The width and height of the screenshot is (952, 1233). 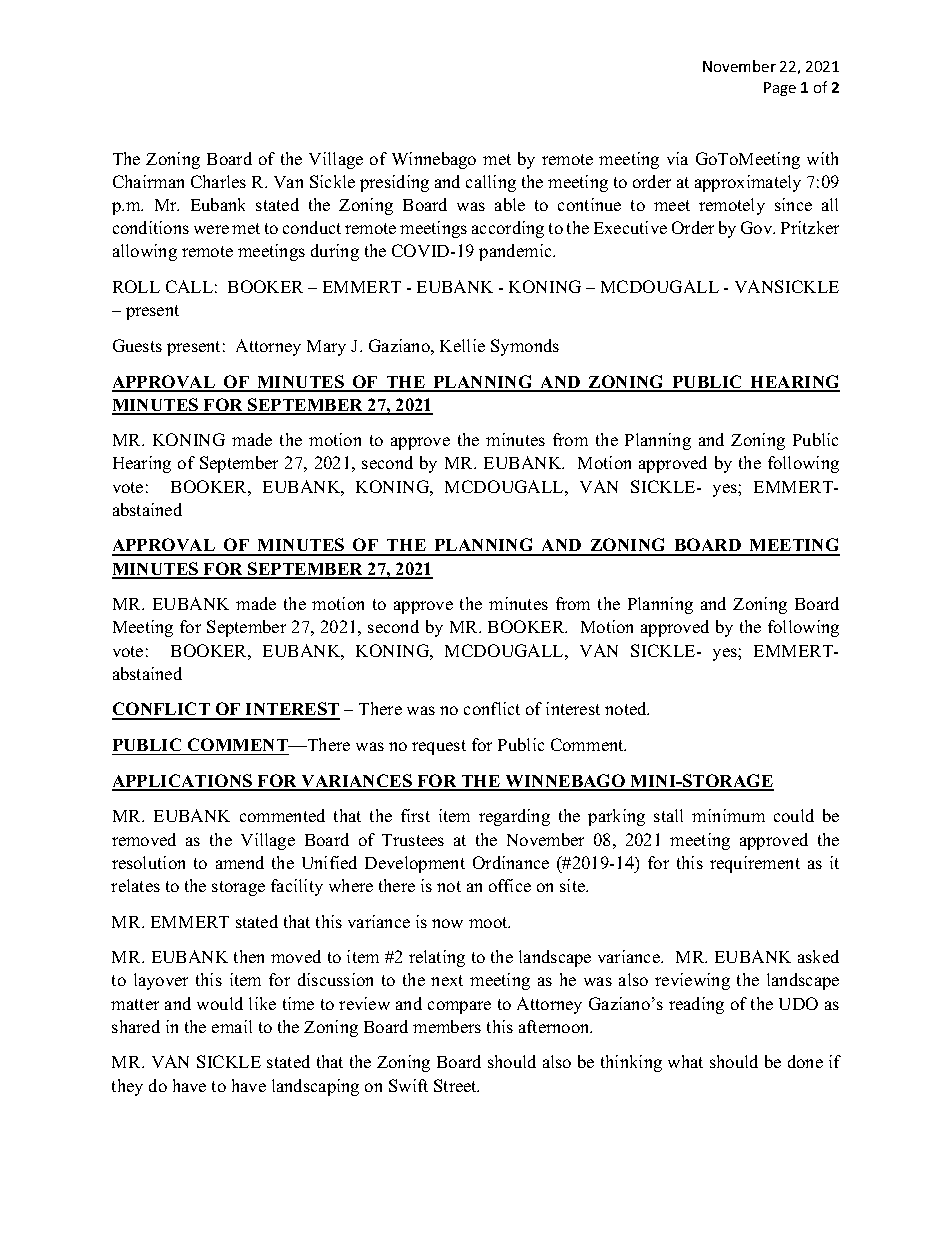 What do you see at coordinates (456, 1085) in the screenshot?
I see `Street` at bounding box center [456, 1085].
